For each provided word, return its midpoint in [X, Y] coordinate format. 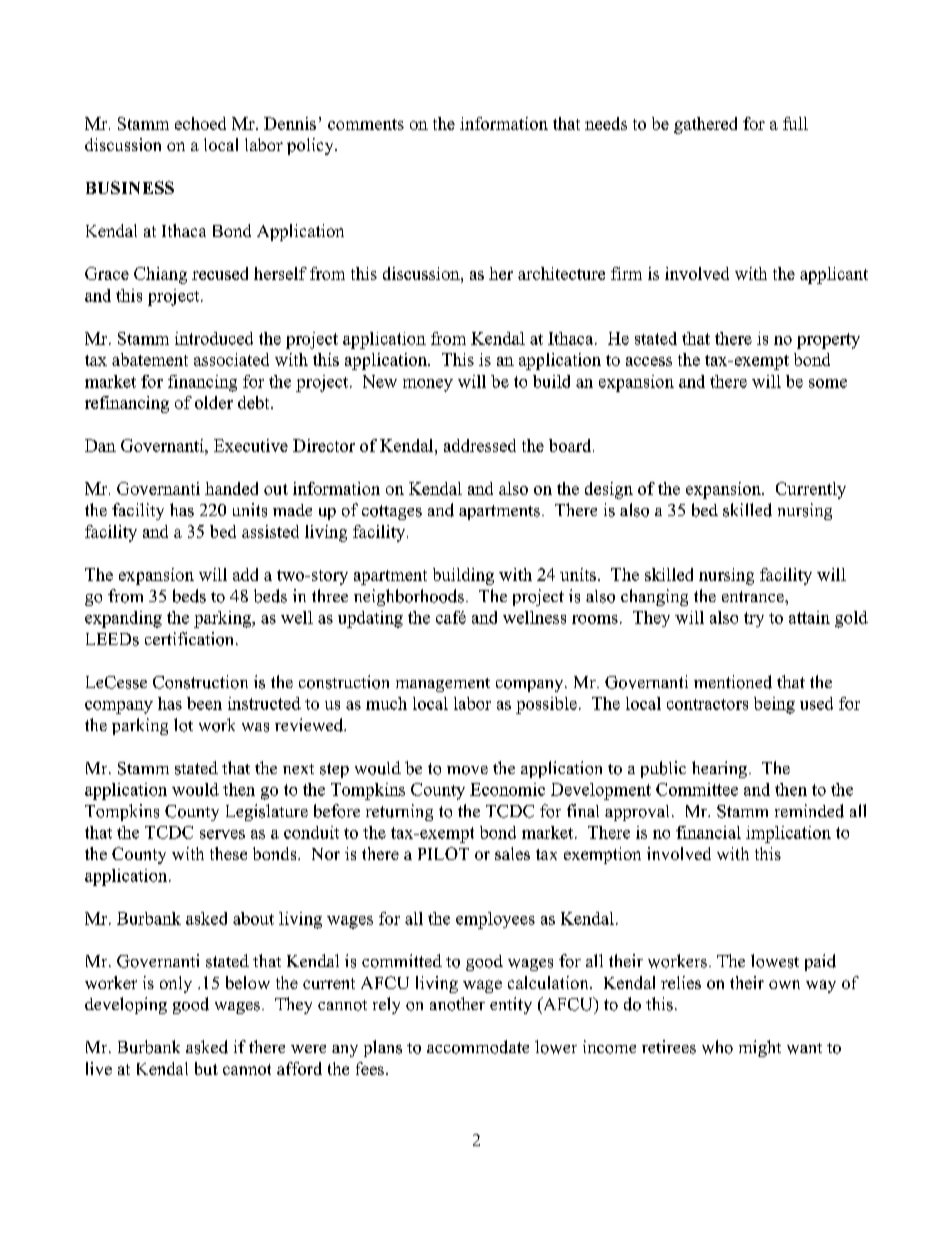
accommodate [478, 1047]
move [467, 770]
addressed [480, 445]
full [795, 123]
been [204, 703]
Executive [251, 445]
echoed [200, 123]
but [206, 1068]
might [760, 1048]
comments [366, 124]
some [828, 383]
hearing [721, 769]
